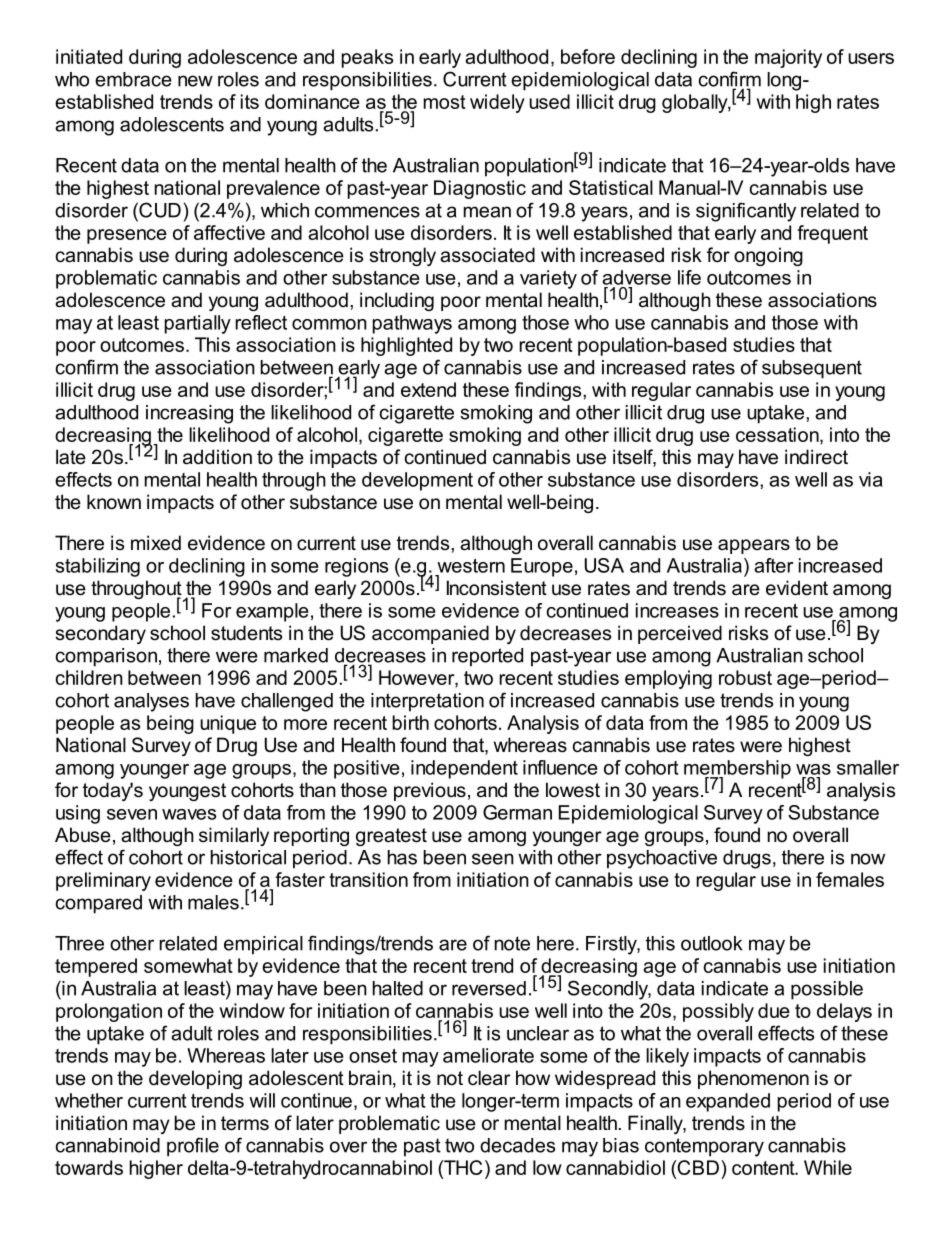 The image size is (952, 1233). Describe the element at coordinates (195, 81) in the screenshot. I see `new` at that location.
